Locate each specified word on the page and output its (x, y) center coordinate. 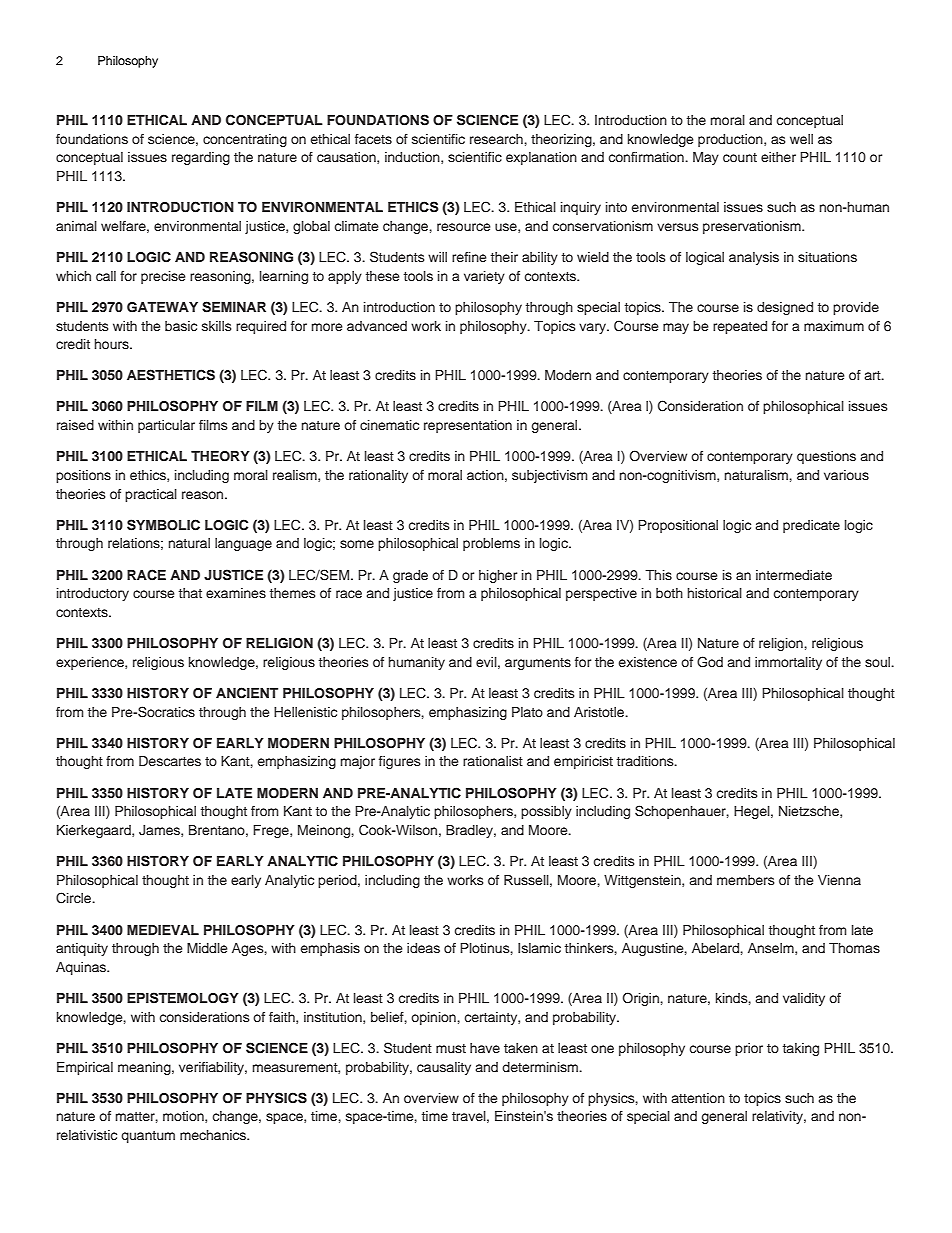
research (496, 139)
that (190, 593)
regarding (201, 158)
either (778, 157)
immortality (788, 663)
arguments (538, 664)
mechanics (214, 1135)
